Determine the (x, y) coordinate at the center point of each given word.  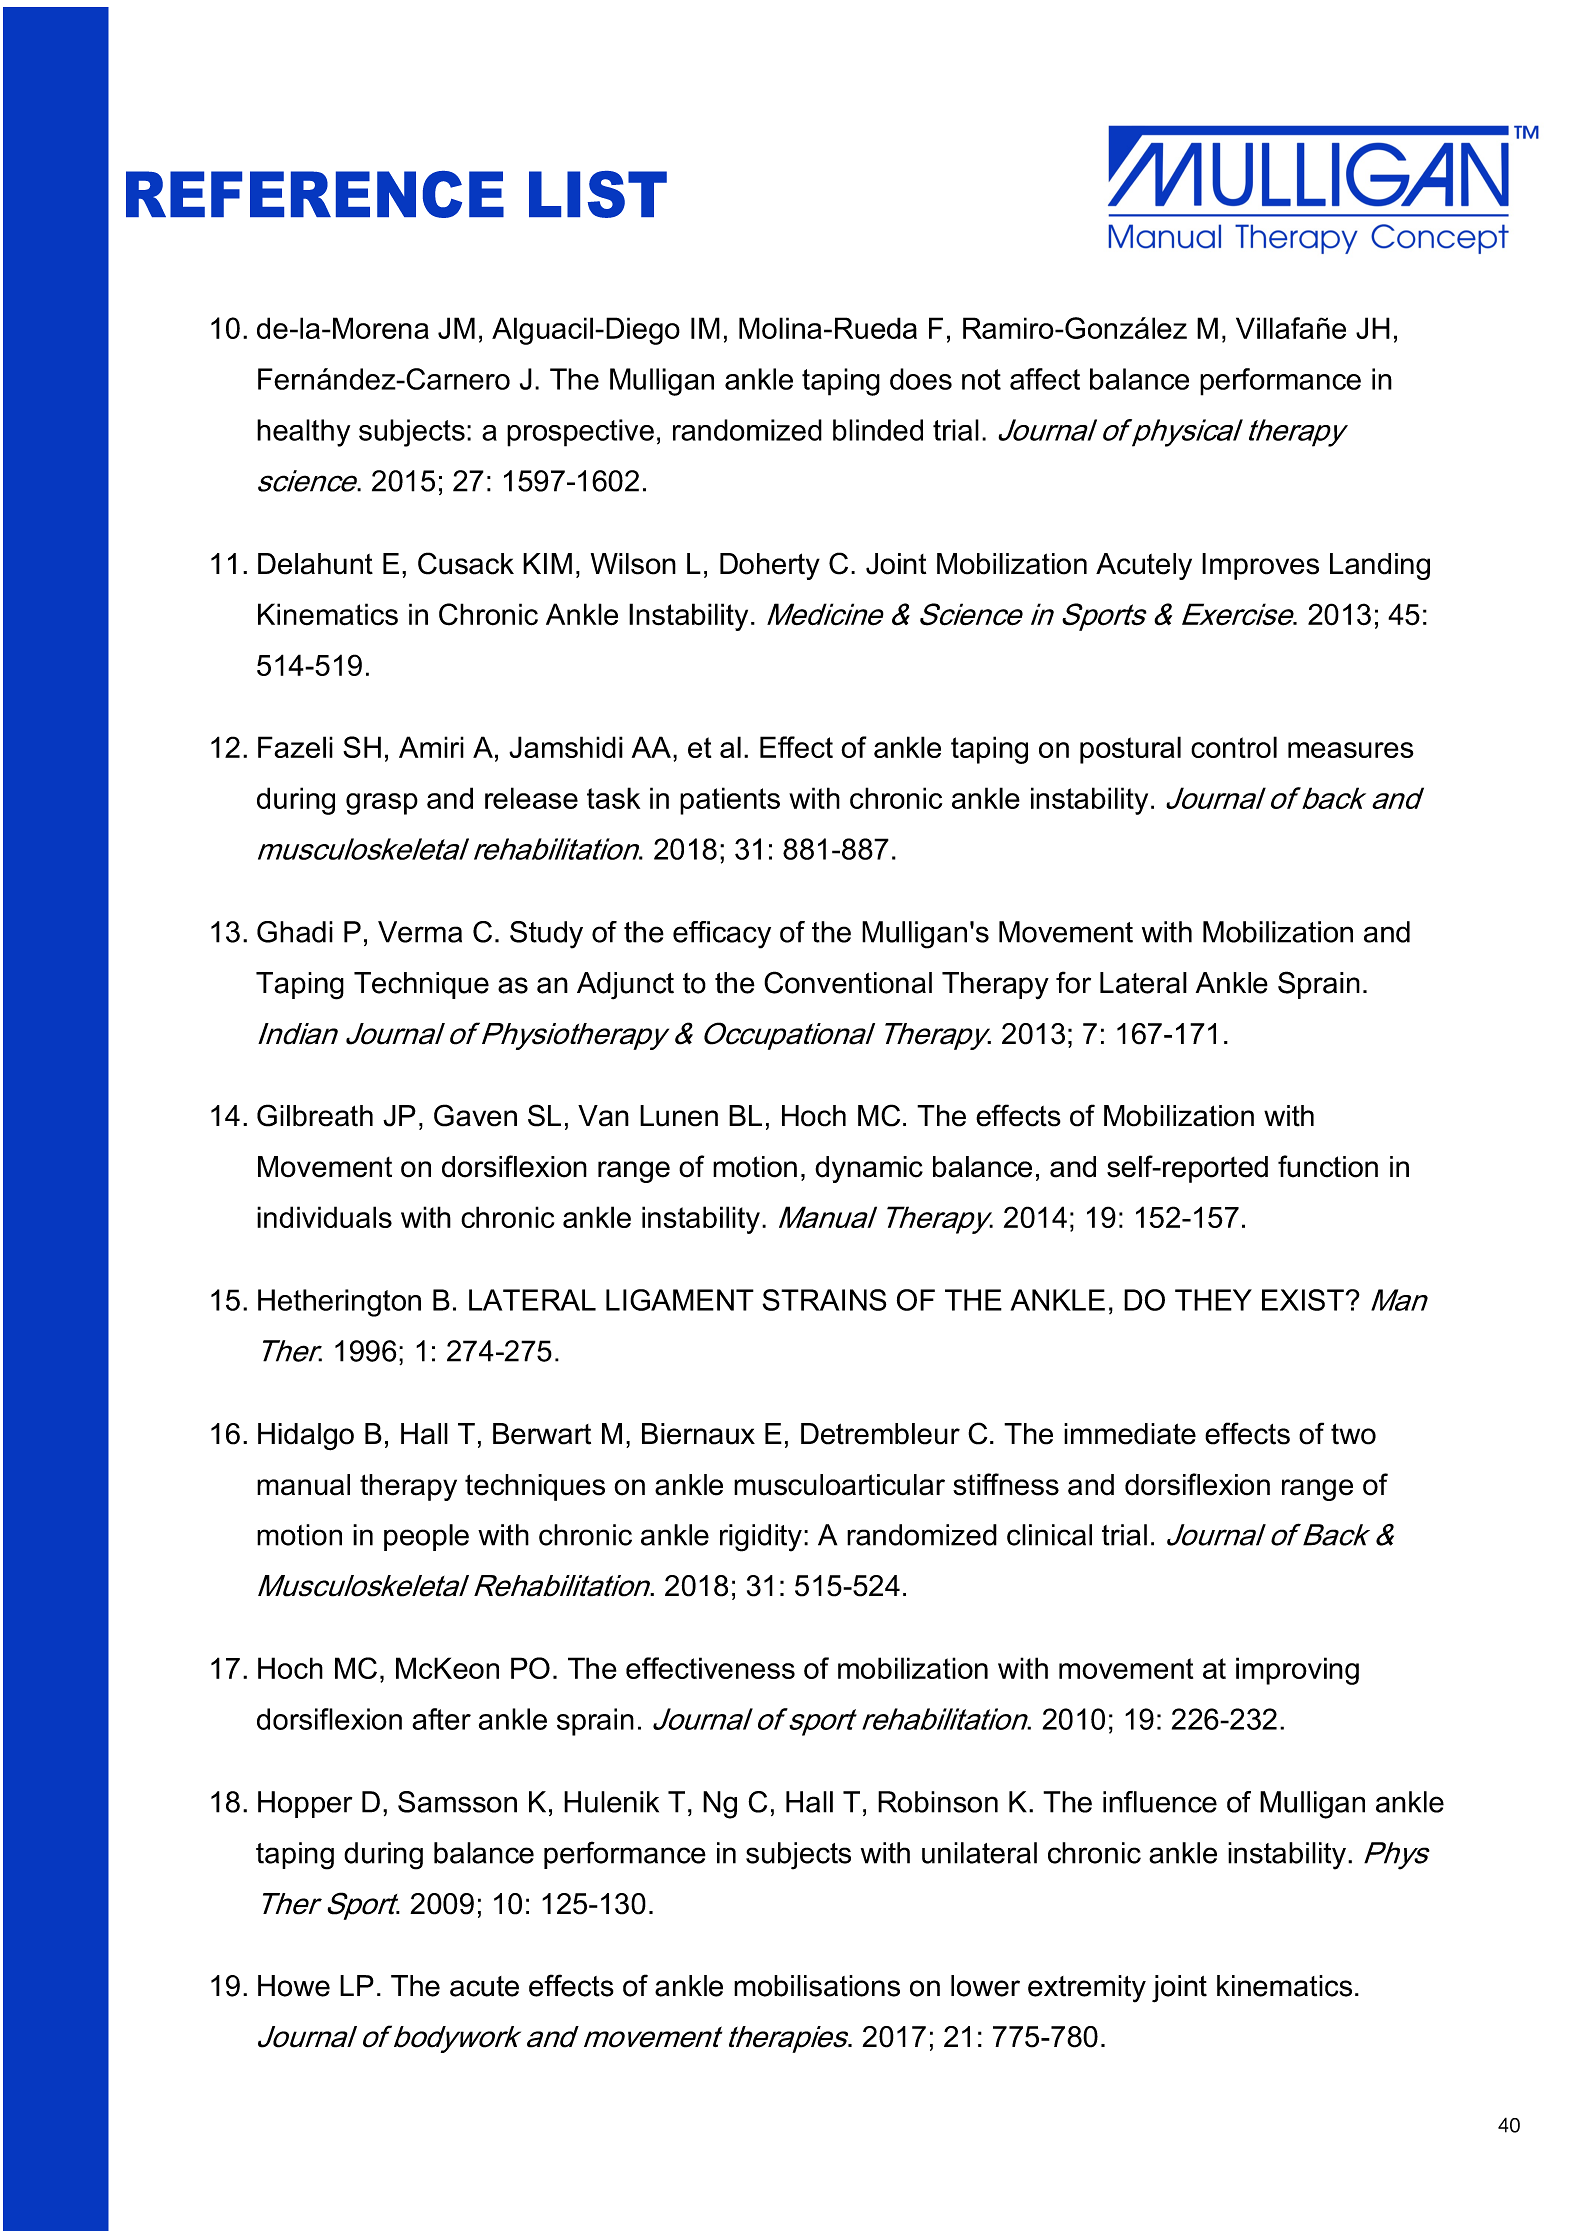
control (1234, 747)
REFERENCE (315, 194)
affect (1045, 379)
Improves (1260, 566)
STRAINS (824, 1300)
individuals (324, 1217)
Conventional (848, 982)
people (426, 1537)
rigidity (761, 1538)
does (921, 379)
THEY (1213, 1300)
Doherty (770, 566)
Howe (294, 1986)
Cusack (466, 563)
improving (1297, 1671)
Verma (420, 932)
